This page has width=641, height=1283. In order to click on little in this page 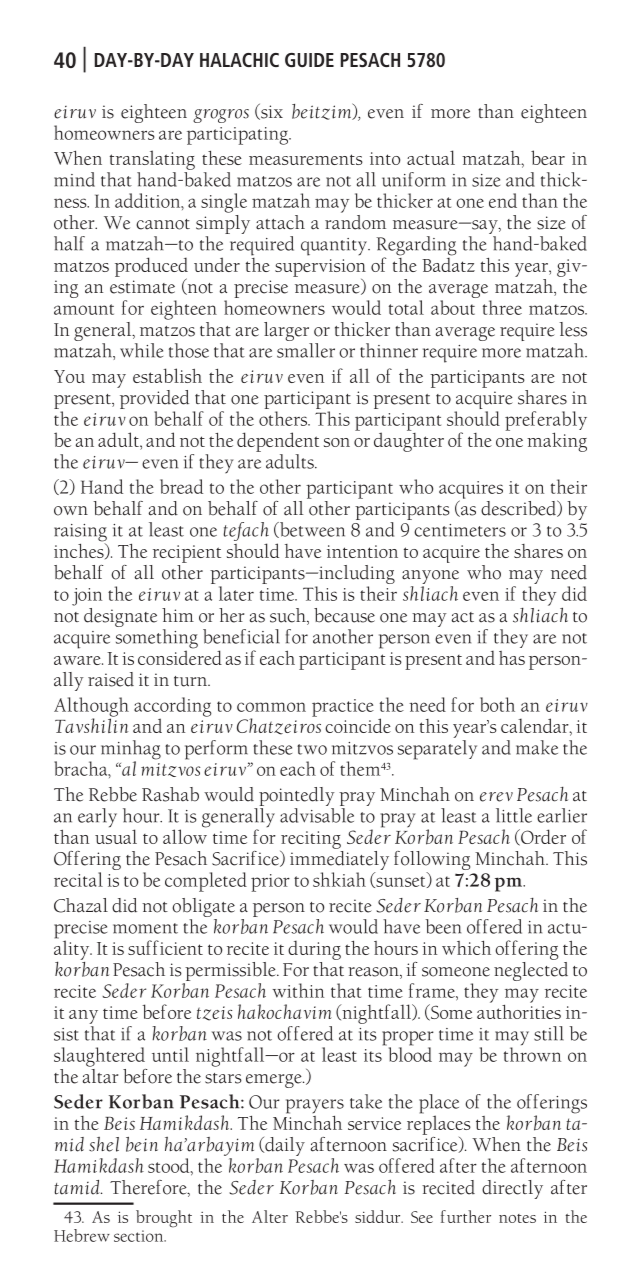, I will do `click(514, 815)`.
